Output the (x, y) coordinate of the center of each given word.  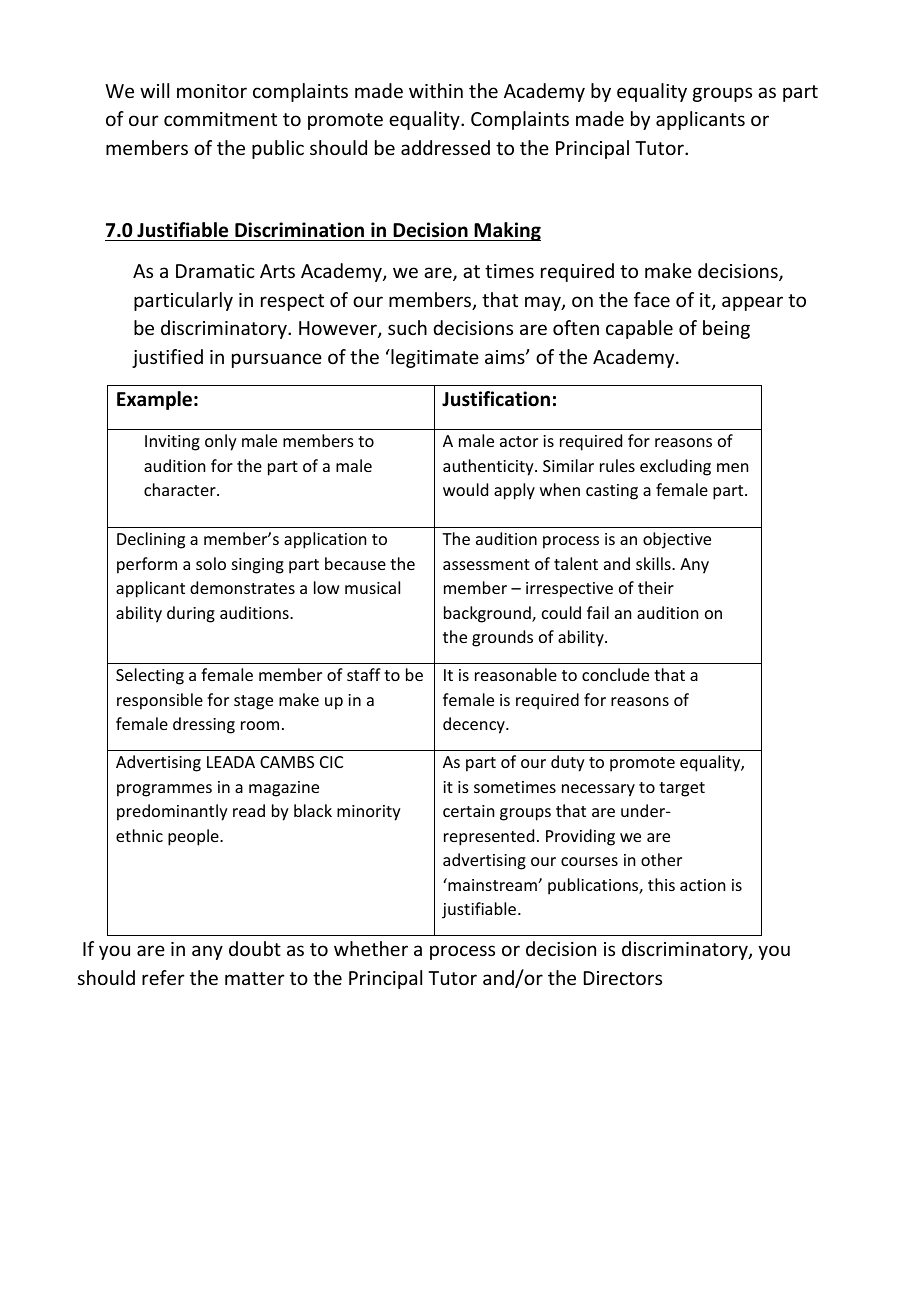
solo (211, 563)
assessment (486, 564)
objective (677, 540)
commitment (220, 119)
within (436, 90)
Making (507, 231)
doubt (255, 948)
